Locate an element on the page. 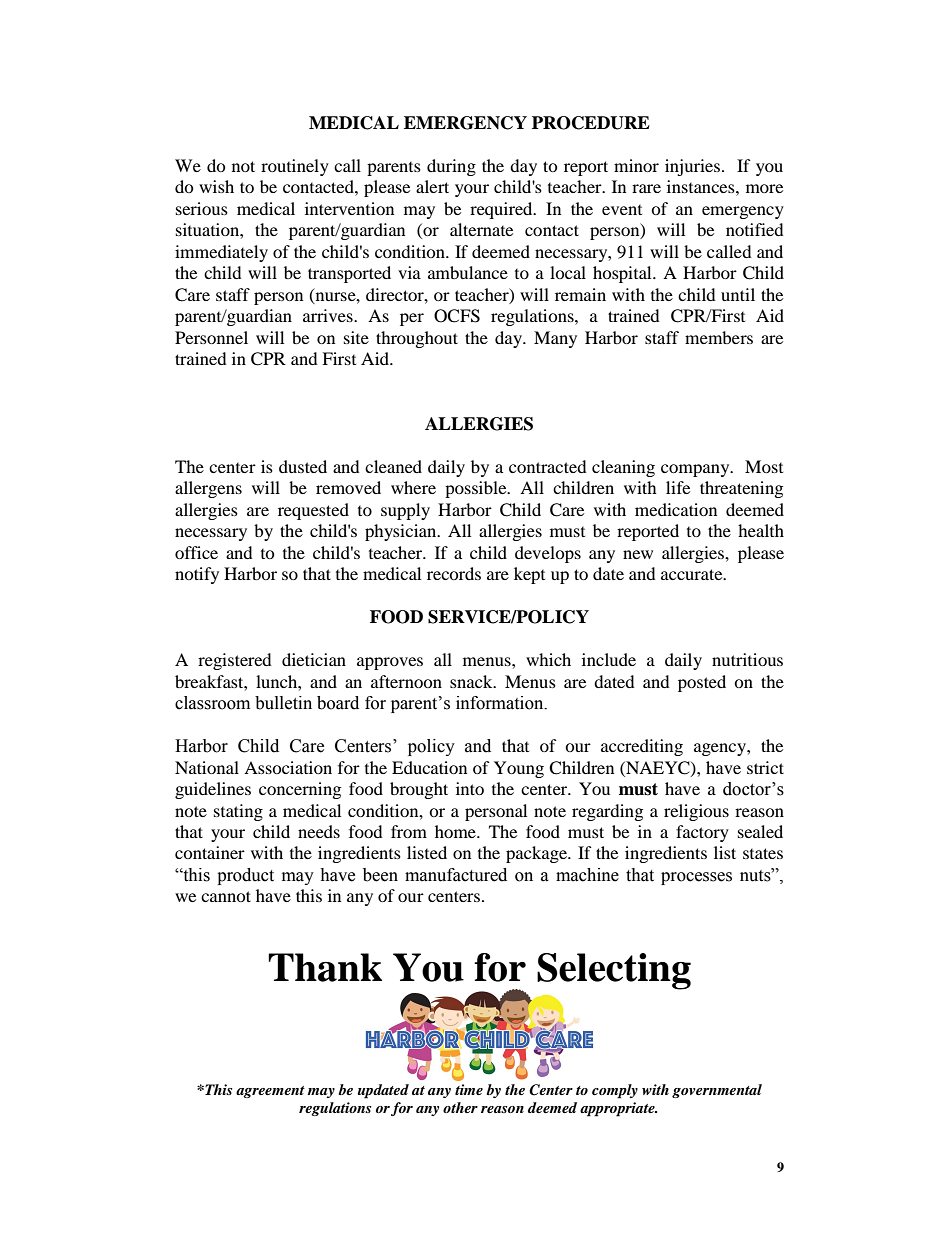 The width and height of the page is (952, 1233). manufactured is located at coordinates (456, 875).
